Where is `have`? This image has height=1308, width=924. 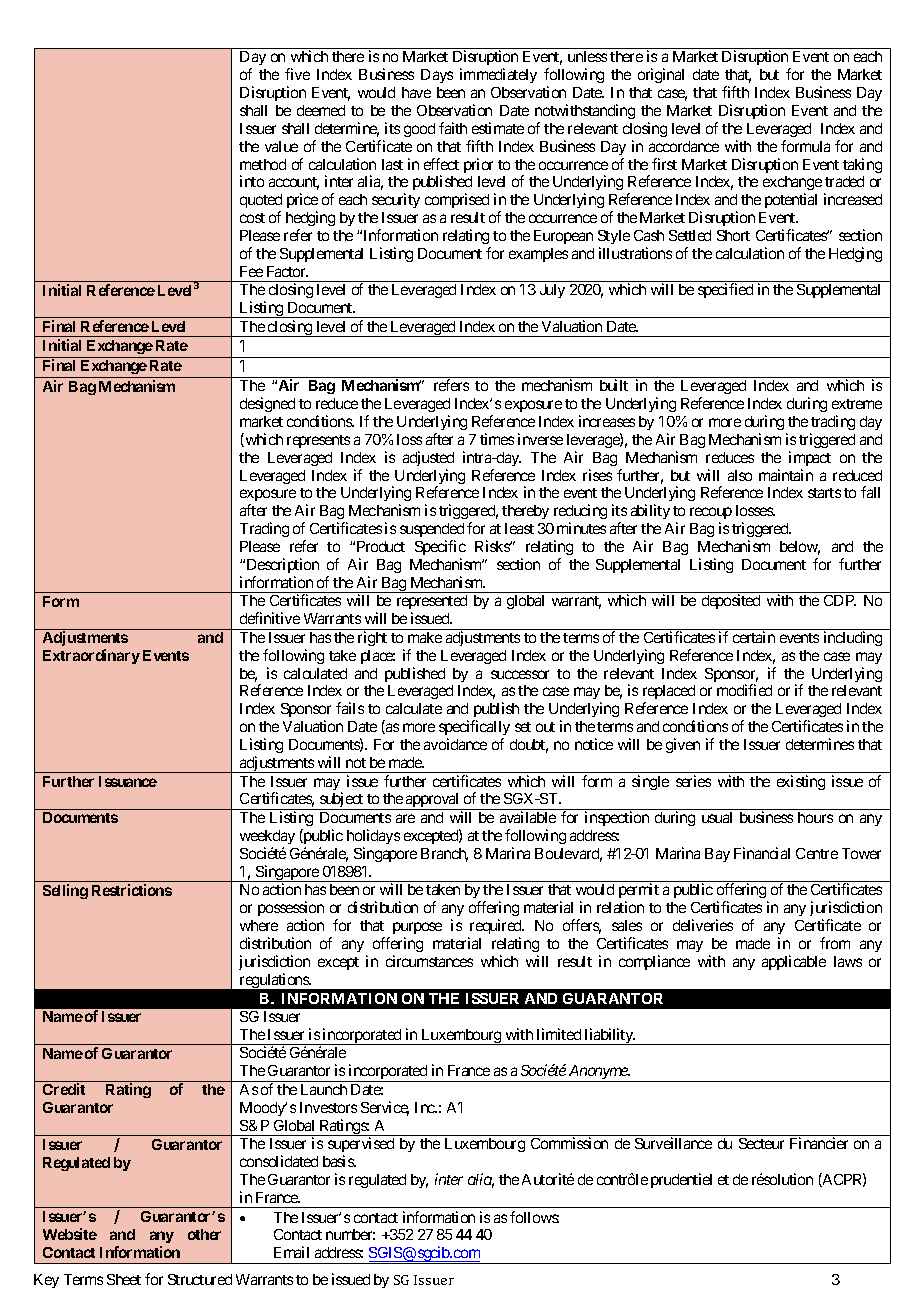 have is located at coordinates (416, 92).
